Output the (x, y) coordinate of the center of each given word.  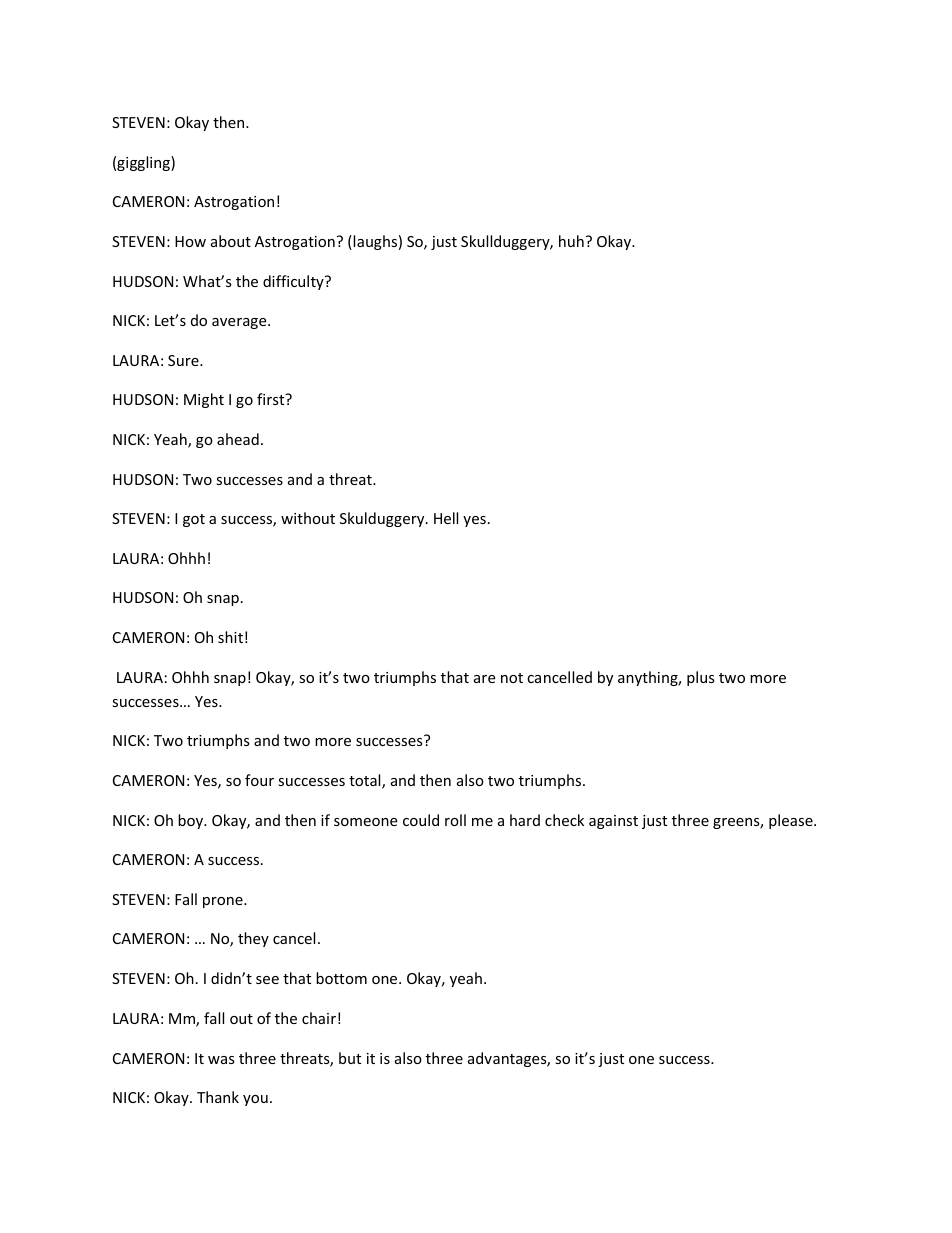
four (259, 780)
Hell (446, 518)
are (484, 679)
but (350, 1058)
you (255, 1100)
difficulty (294, 282)
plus (701, 678)
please (792, 821)
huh (571, 241)
